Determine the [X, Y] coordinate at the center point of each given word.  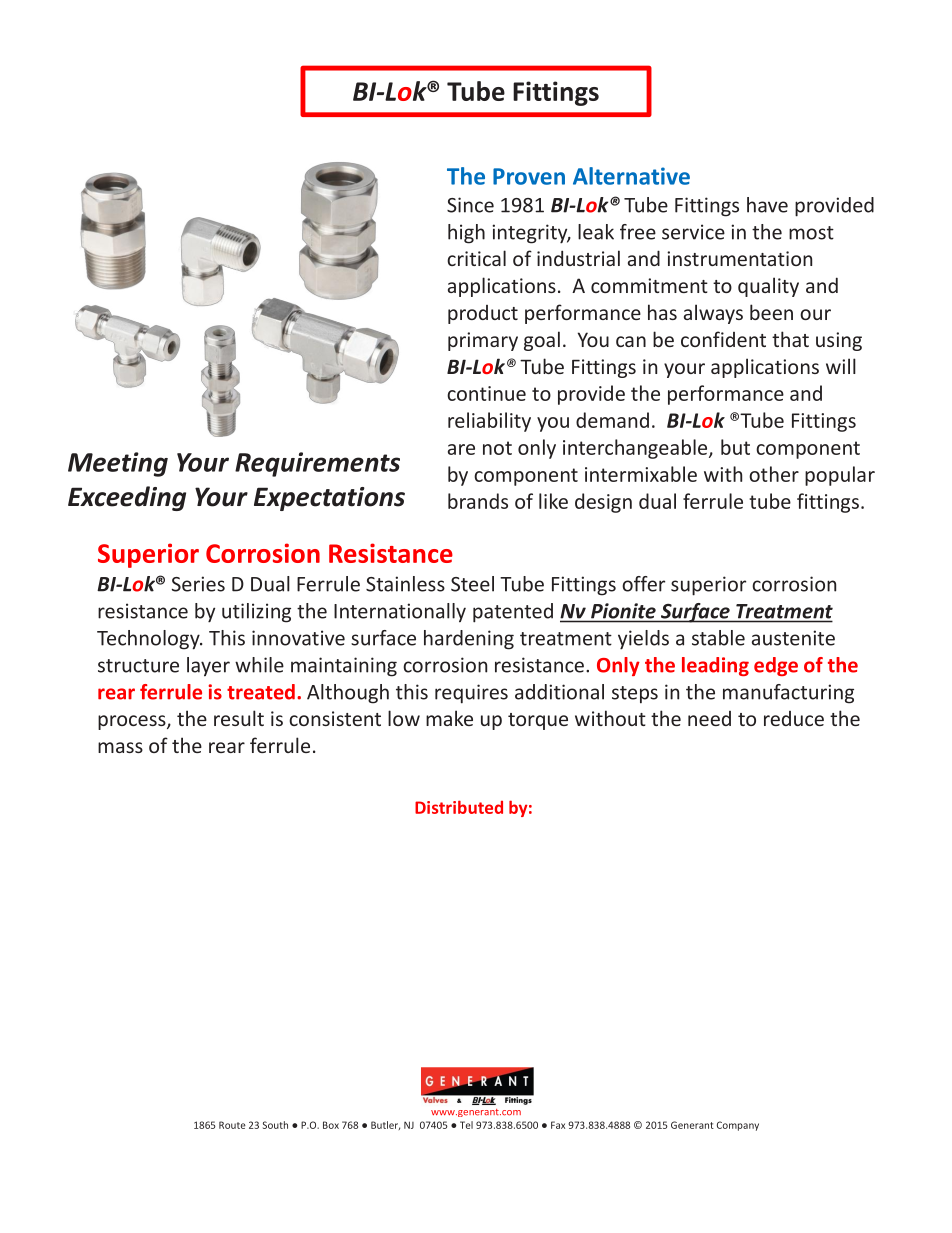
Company [738, 1126]
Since [470, 205]
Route [232, 1125]
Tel [466, 1125]
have [767, 205]
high [466, 234]
